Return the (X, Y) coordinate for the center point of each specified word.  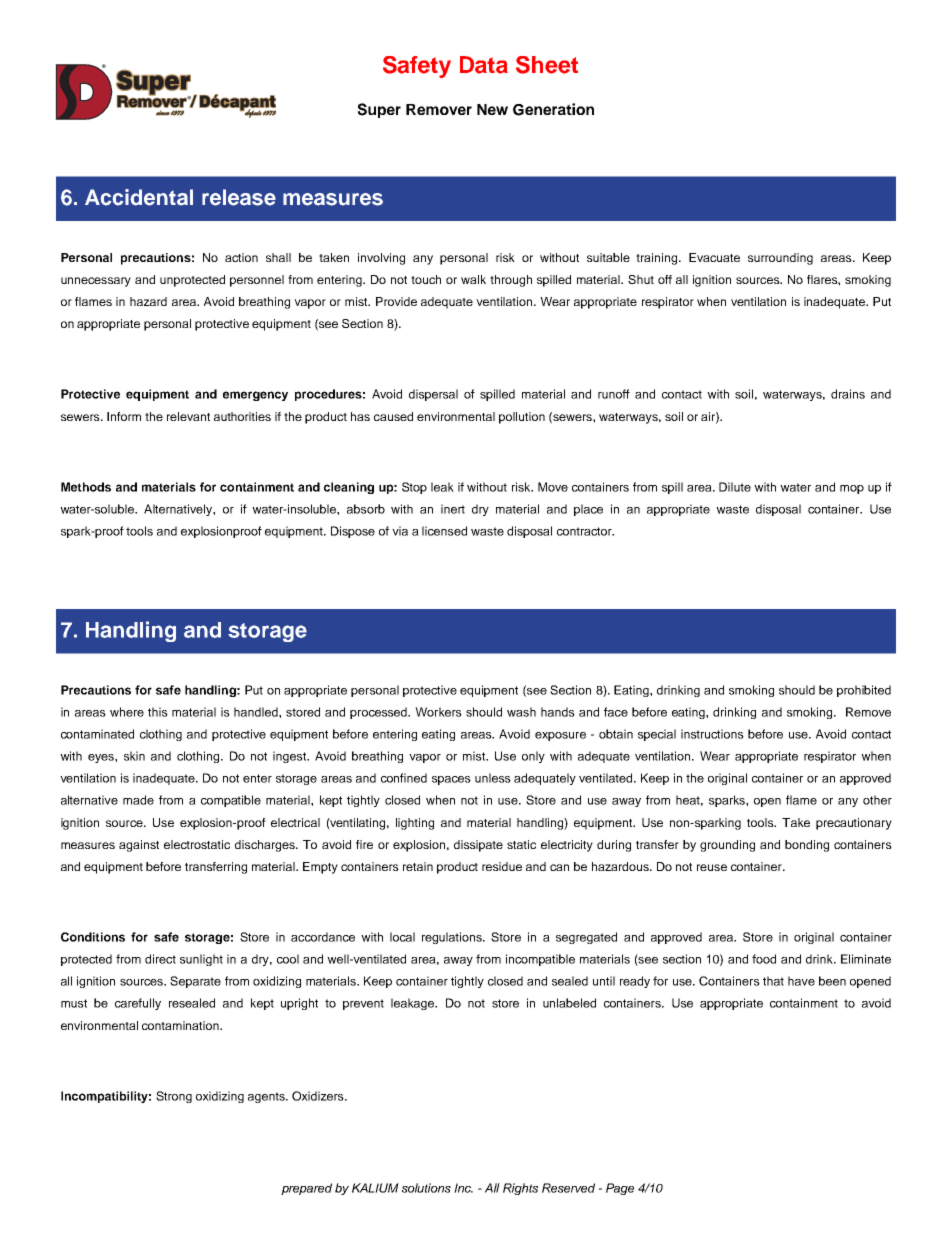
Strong (174, 1097)
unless (493, 778)
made (138, 800)
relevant (188, 416)
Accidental (139, 197)
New (492, 109)
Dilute (735, 487)
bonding (807, 846)
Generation (553, 109)
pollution (522, 418)
